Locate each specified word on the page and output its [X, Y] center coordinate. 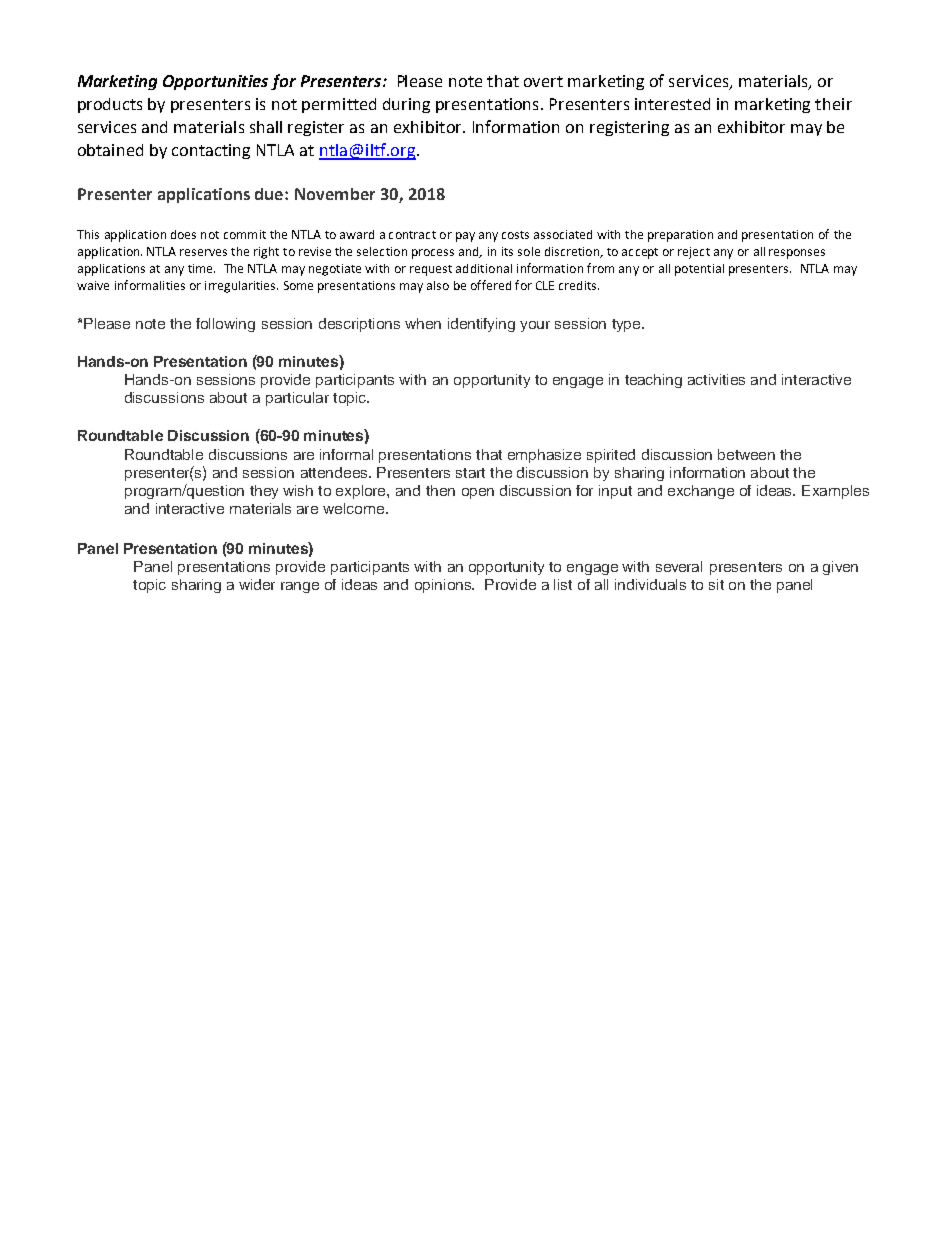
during [406, 105]
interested [672, 104]
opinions [444, 586]
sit [716, 584]
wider [257, 584]
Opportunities [215, 82]
